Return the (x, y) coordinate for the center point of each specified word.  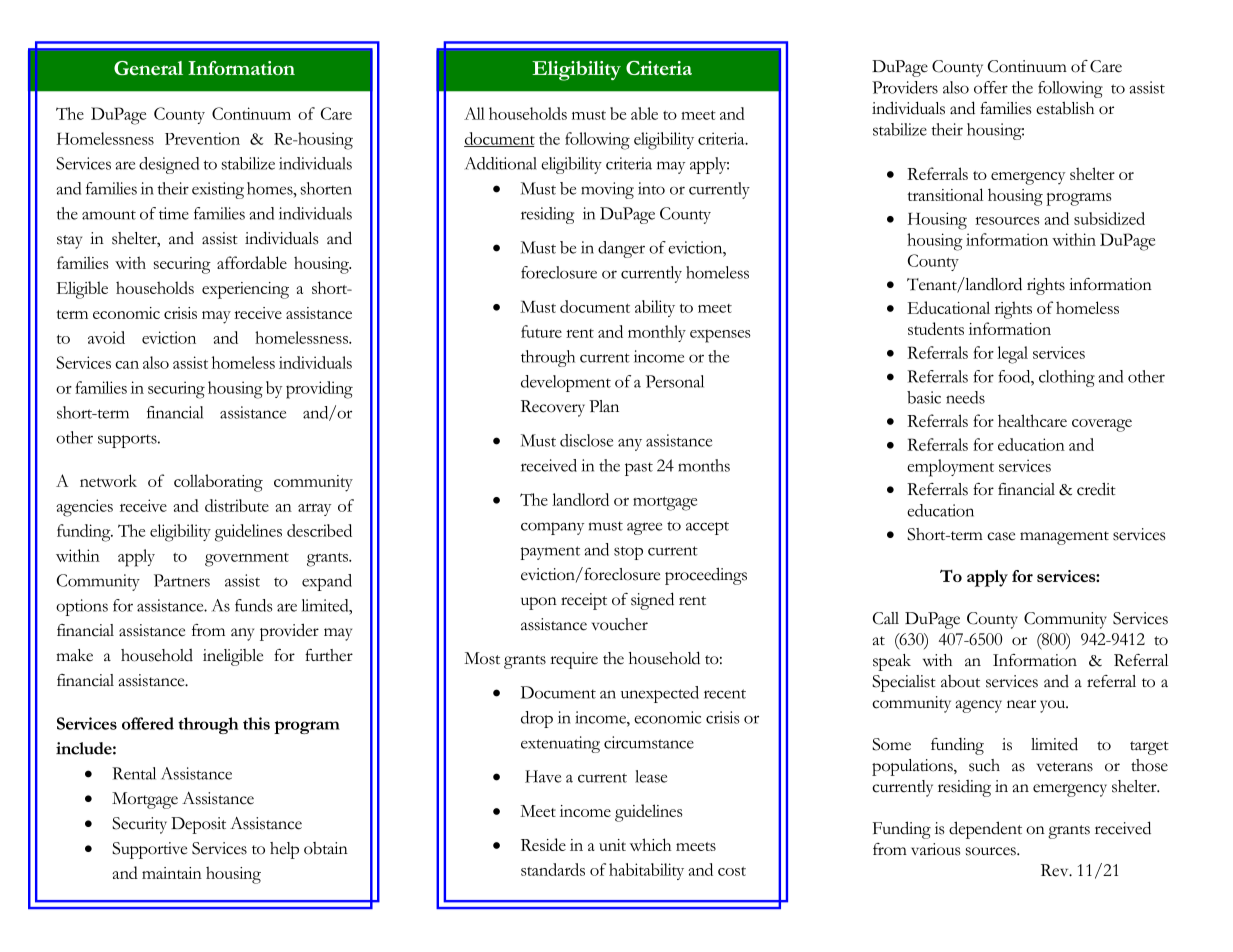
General (148, 68)
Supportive (149, 850)
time (174, 213)
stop (628, 553)
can (127, 365)
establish (1065, 108)
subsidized (1109, 218)
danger (621, 249)
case (1001, 536)
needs (965, 397)
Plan (604, 406)
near (1021, 704)
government (247, 560)
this (256, 723)
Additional (501, 163)
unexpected (660, 694)
